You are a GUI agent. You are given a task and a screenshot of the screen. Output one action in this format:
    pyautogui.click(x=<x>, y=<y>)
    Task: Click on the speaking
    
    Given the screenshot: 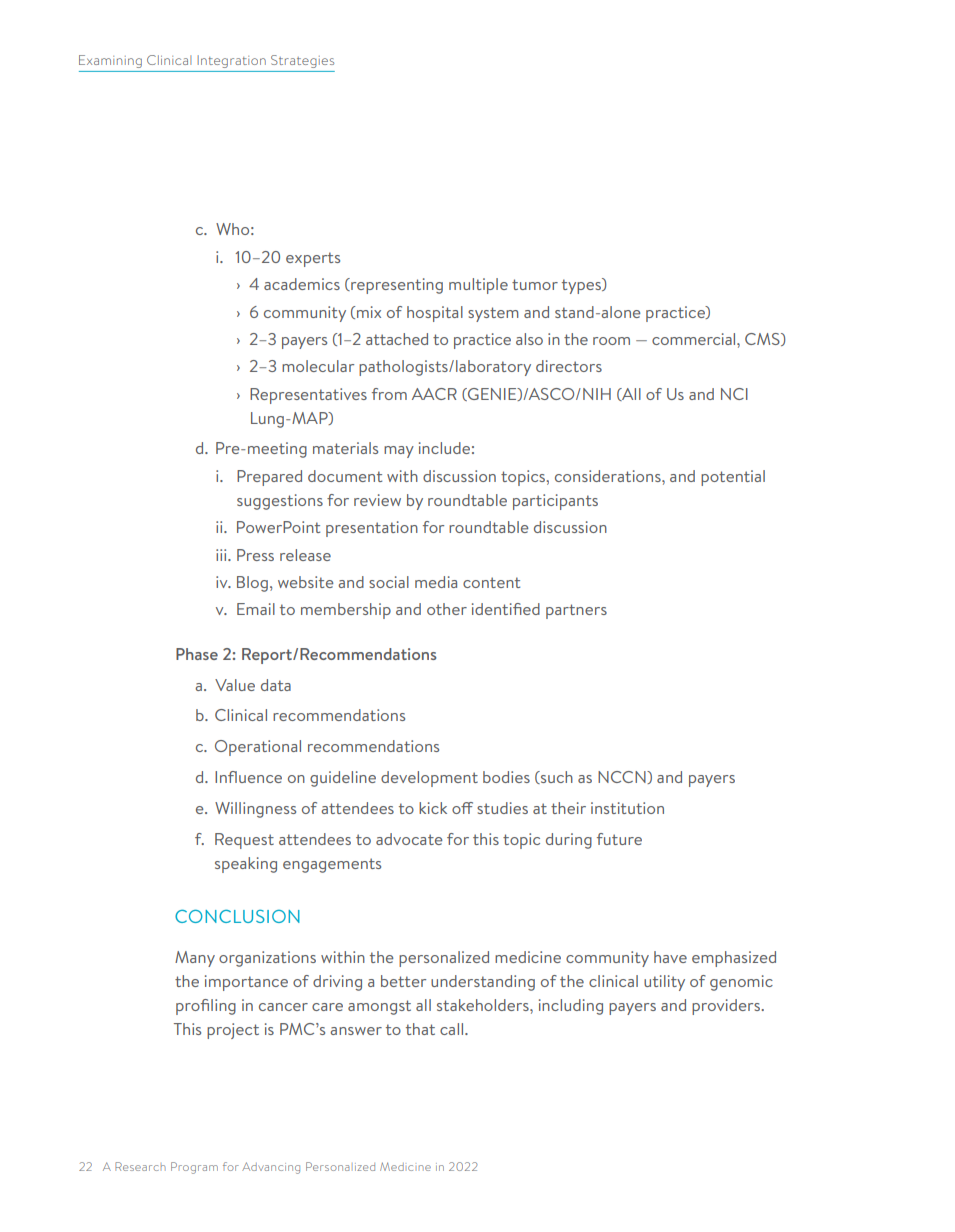 What is the action you would take?
    pyautogui.click(x=246, y=865)
